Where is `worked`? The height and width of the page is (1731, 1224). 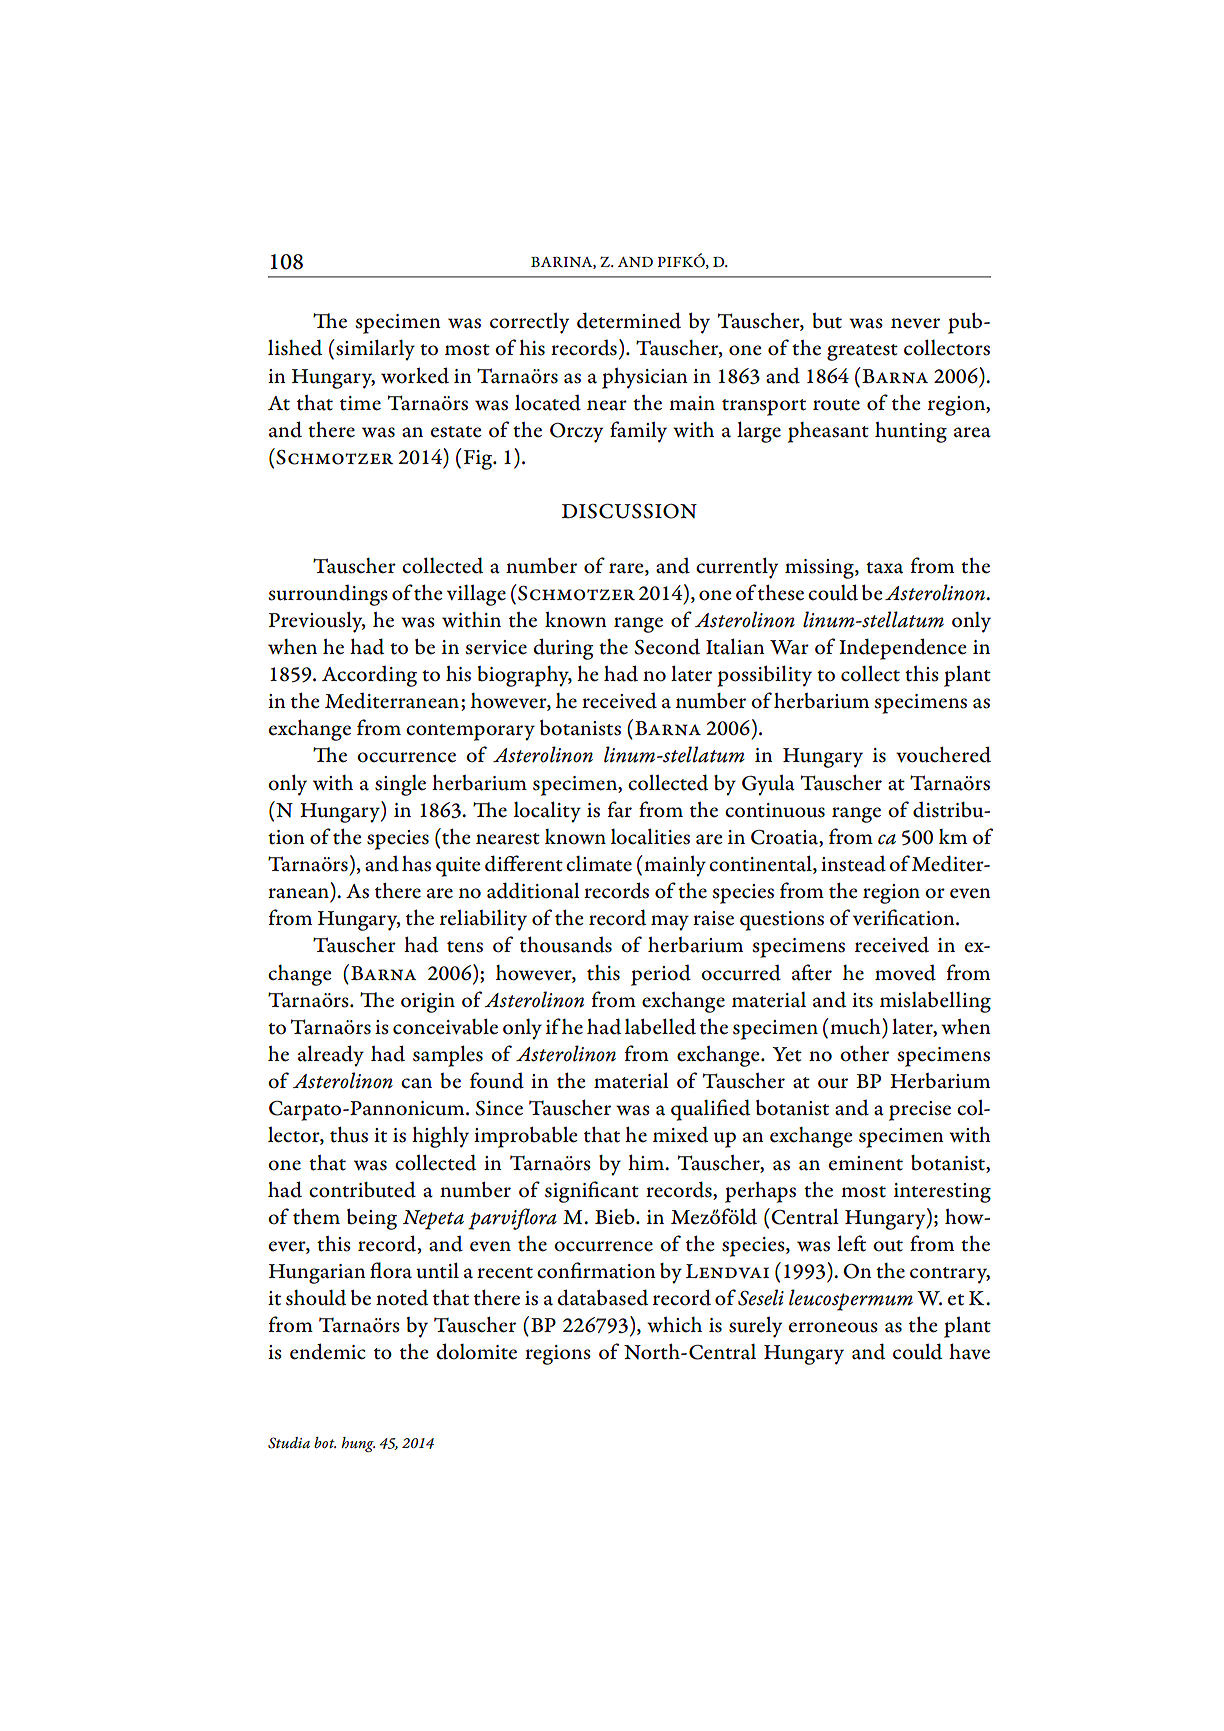 worked is located at coordinates (415, 375).
